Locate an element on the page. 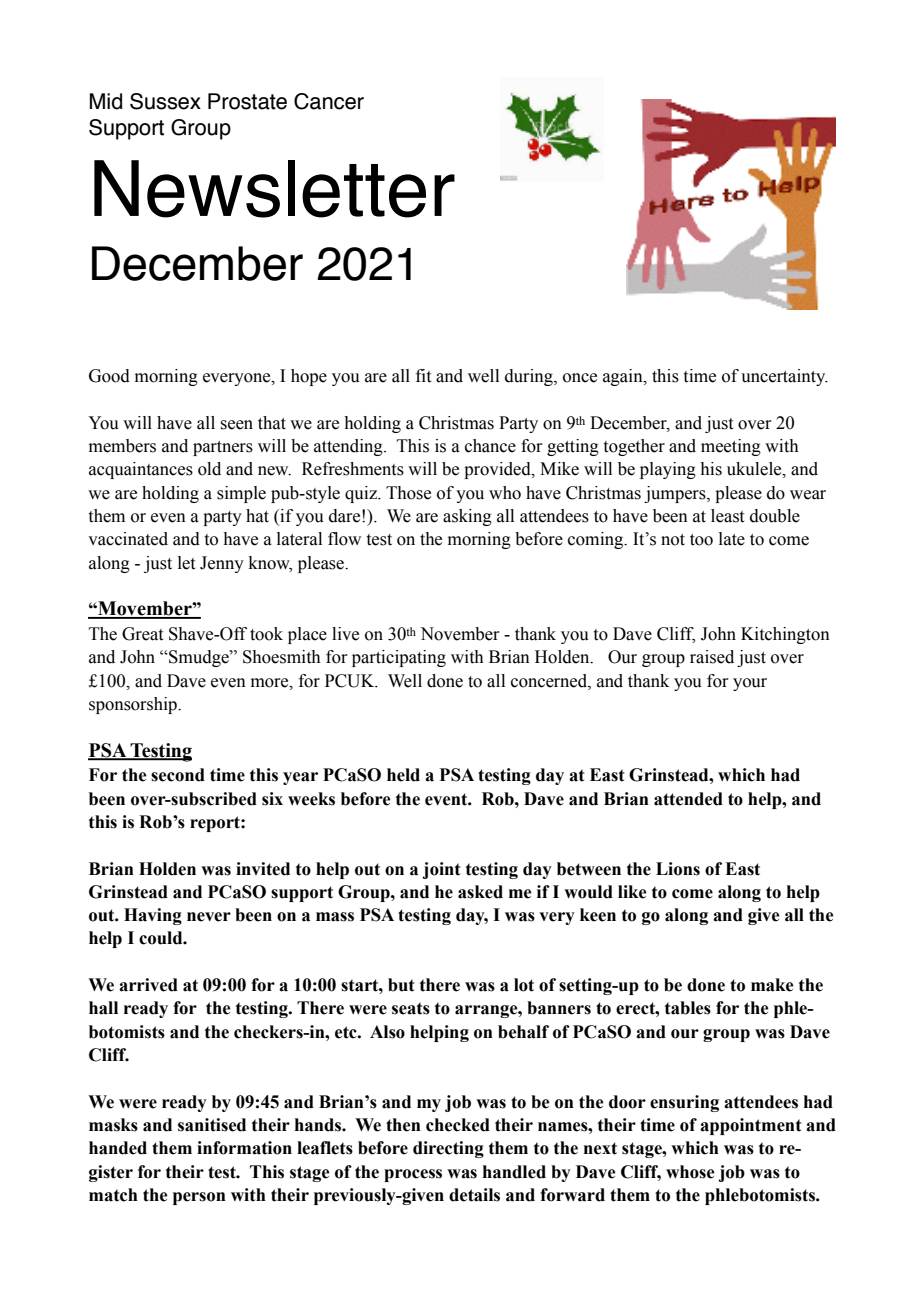 This page has width=924, height=1308. second is located at coordinates (178, 775).
